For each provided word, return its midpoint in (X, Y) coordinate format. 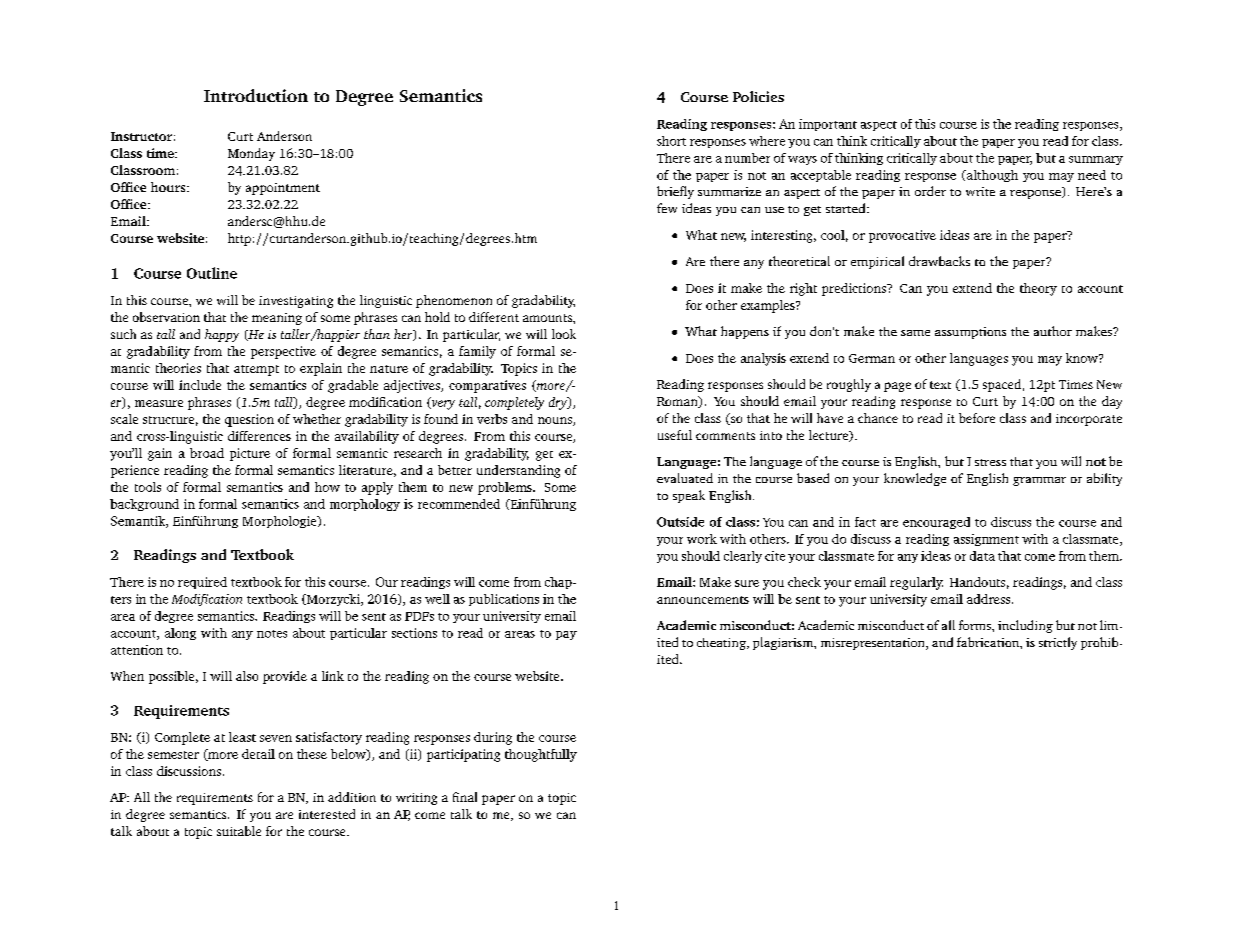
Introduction (256, 95)
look (564, 334)
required (202, 583)
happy (222, 335)
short (671, 141)
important (828, 125)
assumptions (970, 333)
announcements (703, 600)
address (990, 599)
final (465, 797)
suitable (239, 831)
